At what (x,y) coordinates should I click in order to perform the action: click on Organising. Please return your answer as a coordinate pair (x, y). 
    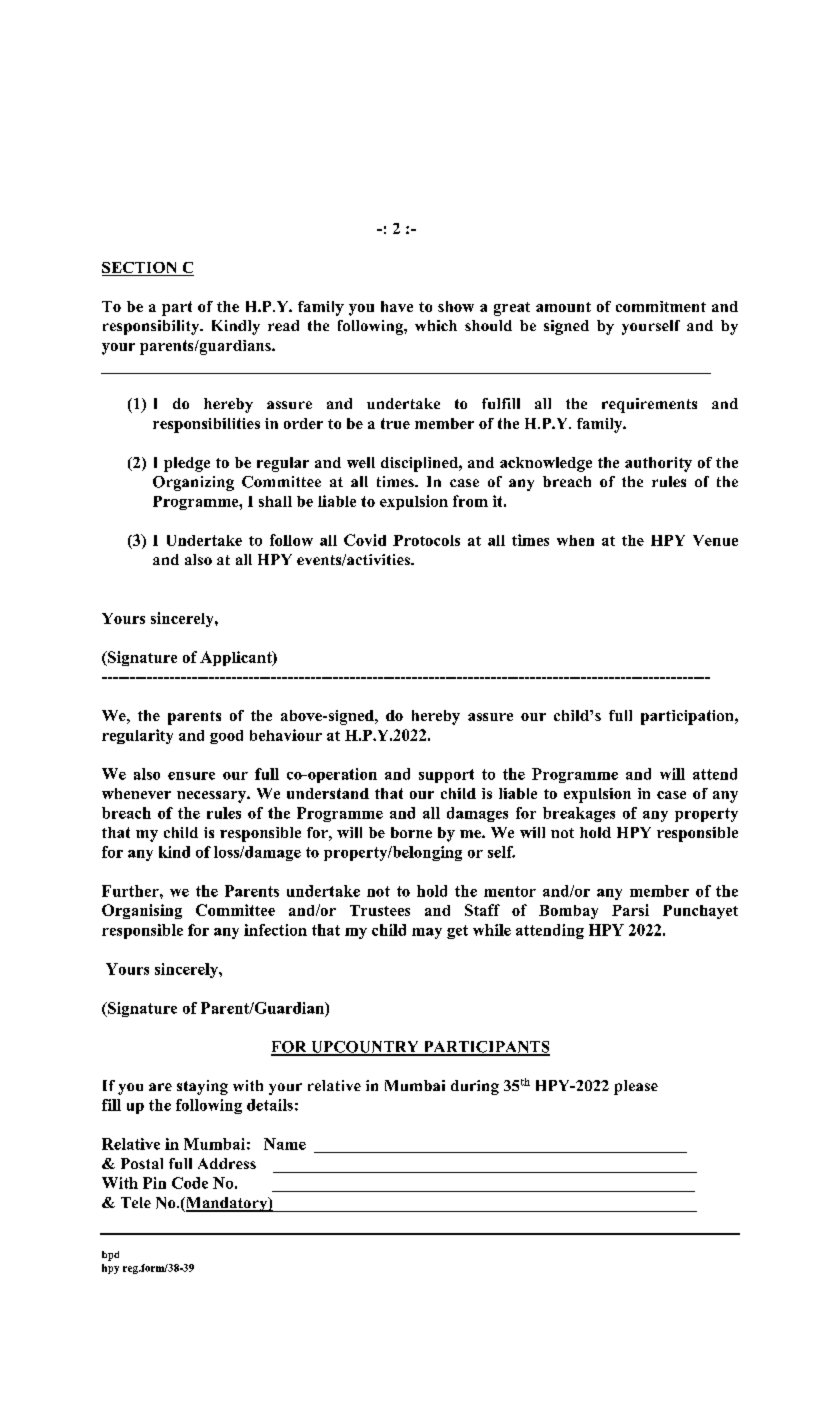
    Looking at the image, I should click on (142, 911).
